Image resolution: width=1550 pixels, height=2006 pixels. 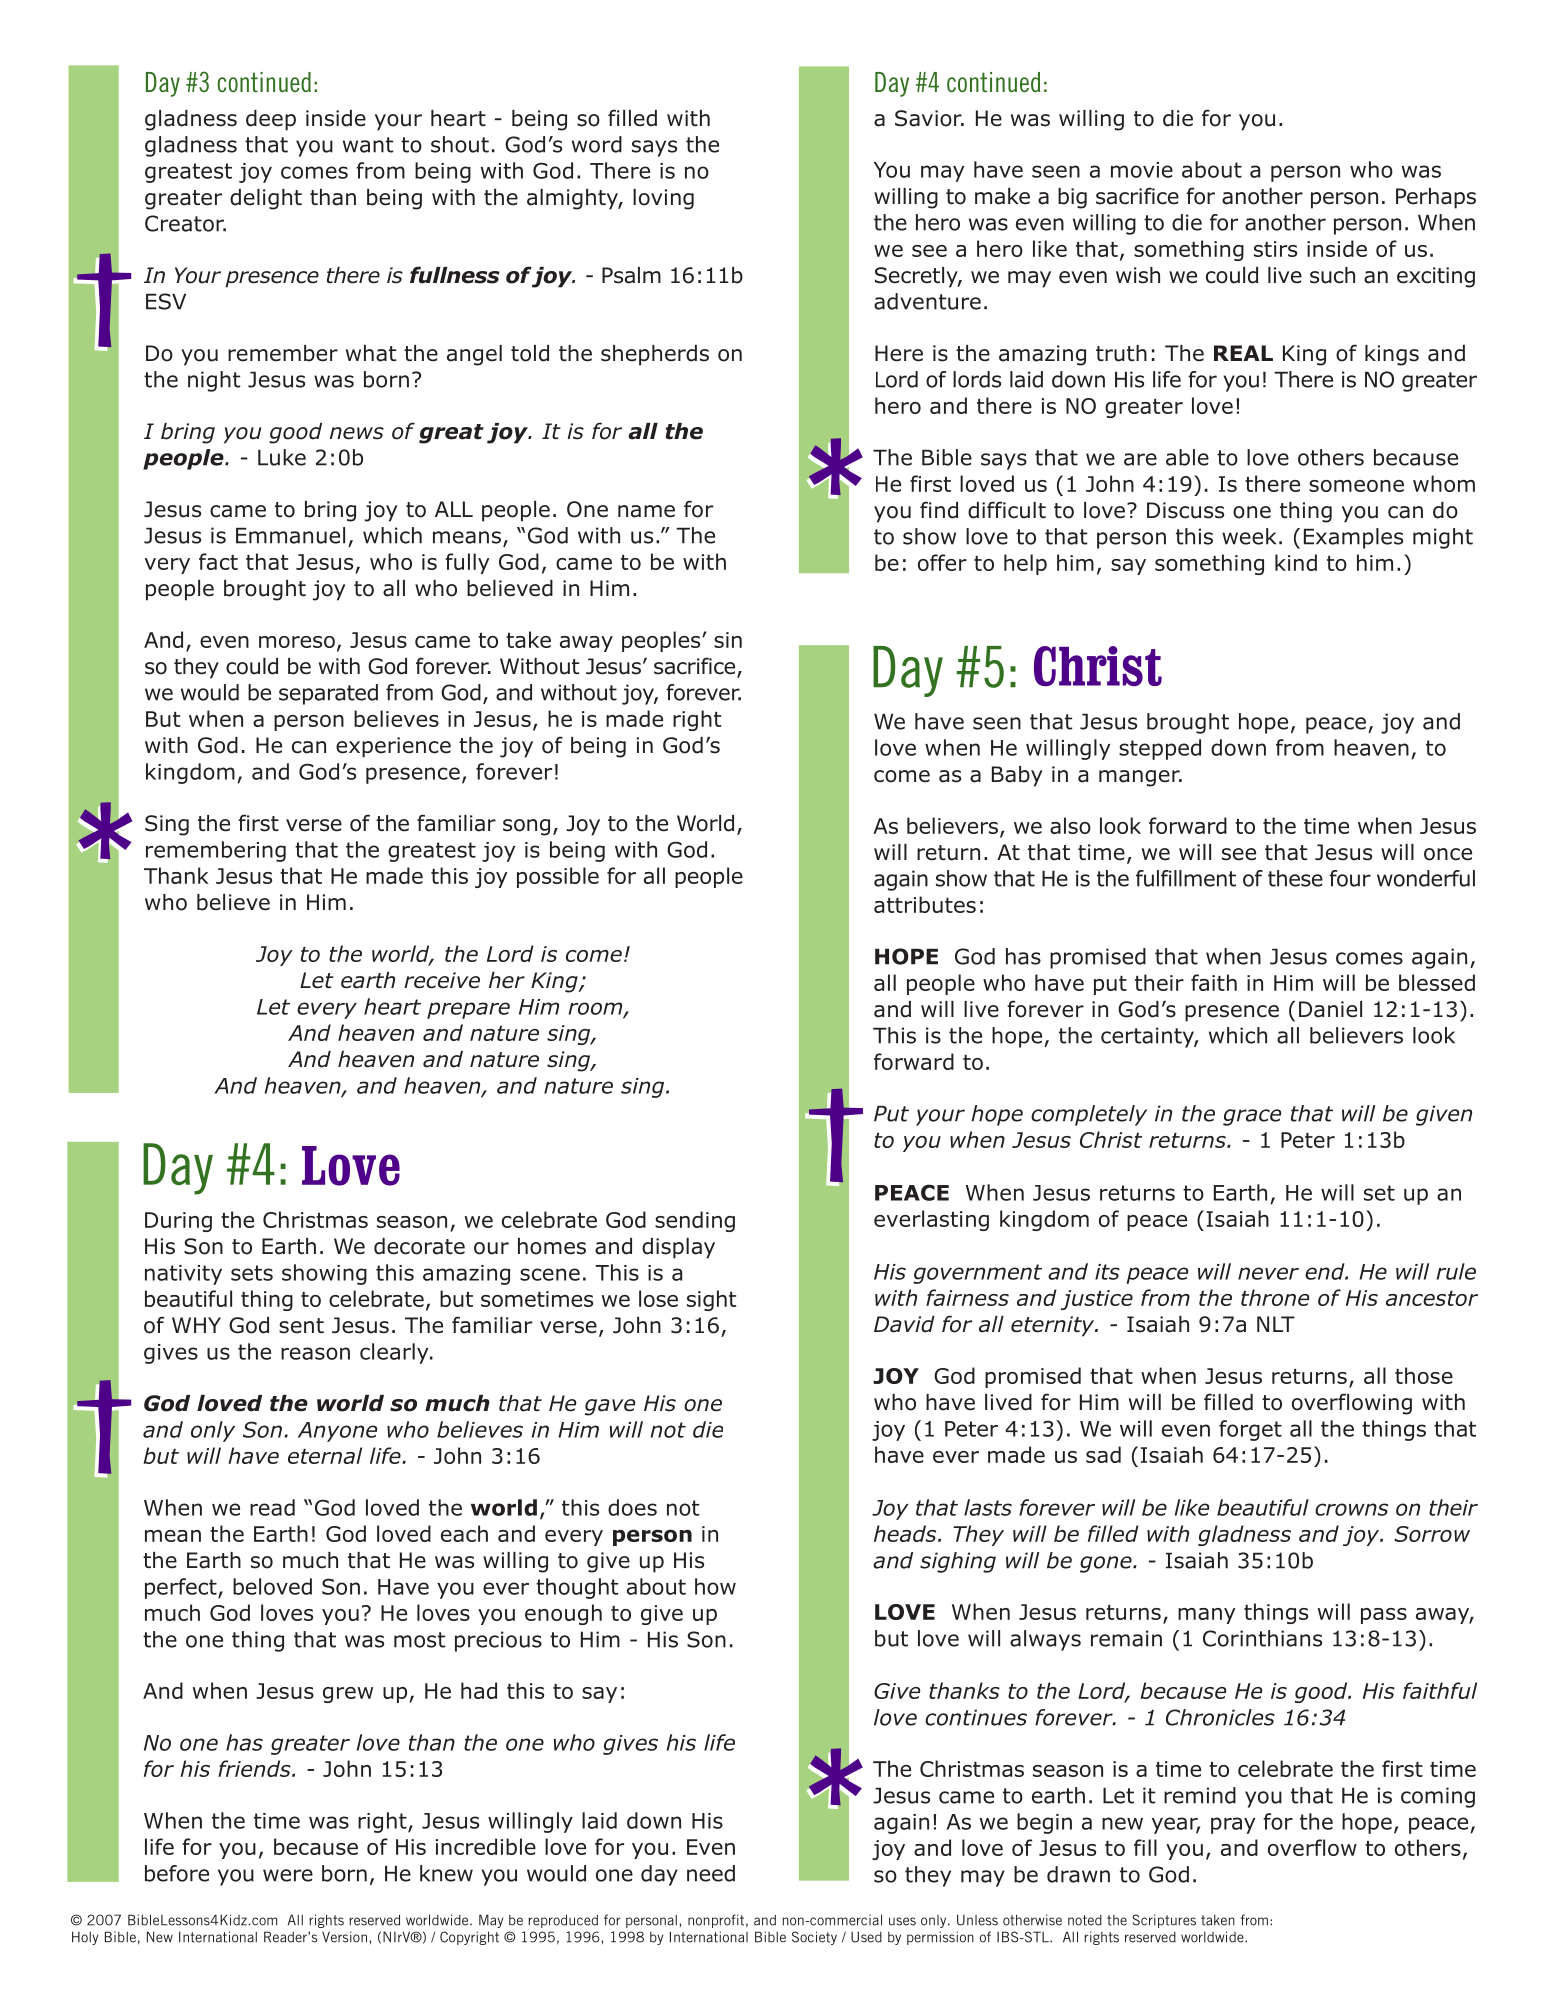 What do you see at coordinates (266, 199) in the screenshot?
I see `delight` at bounding box center [266, 199].
